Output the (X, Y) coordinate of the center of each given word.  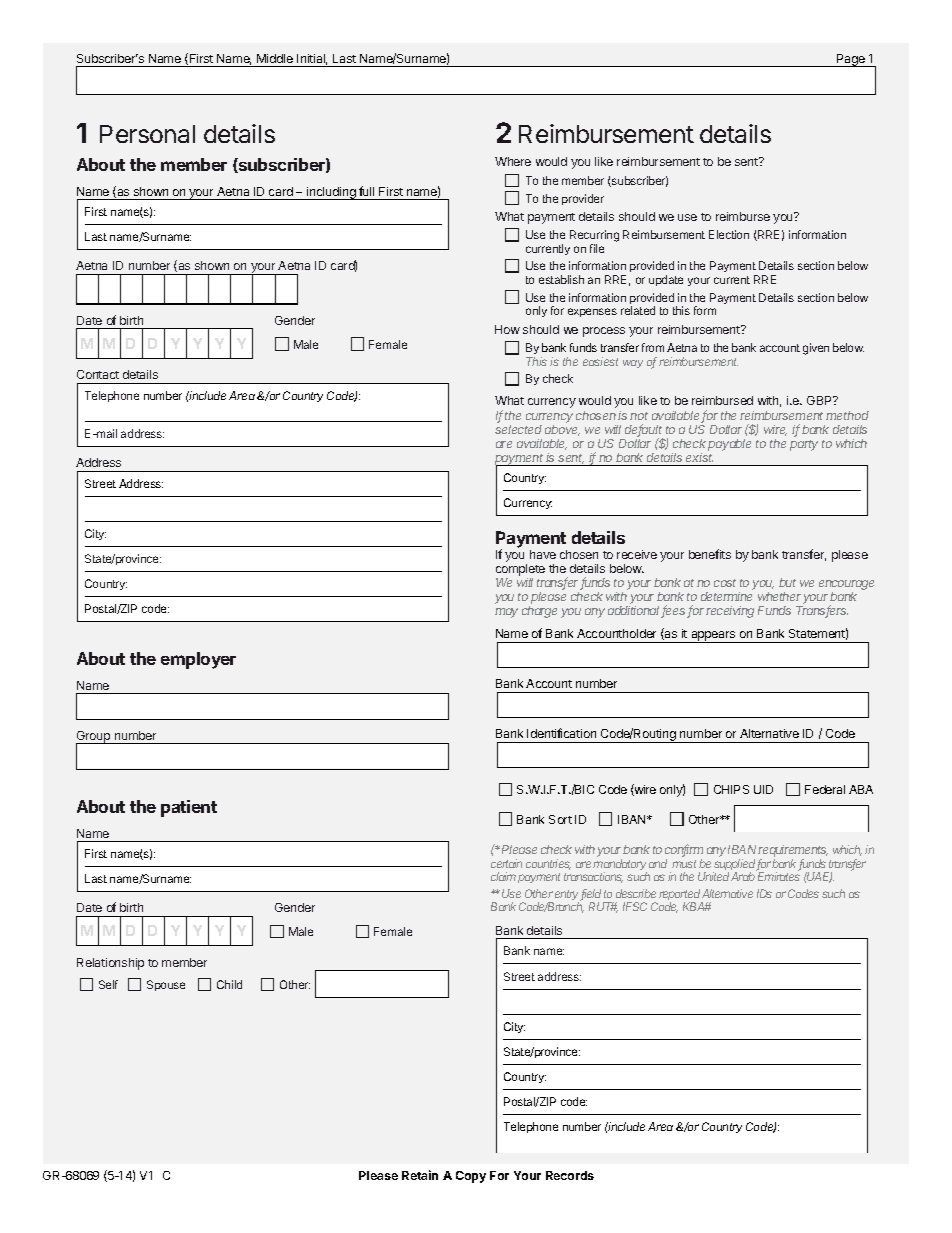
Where (513, 161)
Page (851, 60)
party (804, 445)
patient (189, 808)
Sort (560, 819)
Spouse (166, 985)
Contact (98, 374)
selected (518, 429)
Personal (147, 134)
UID (763, 789)
